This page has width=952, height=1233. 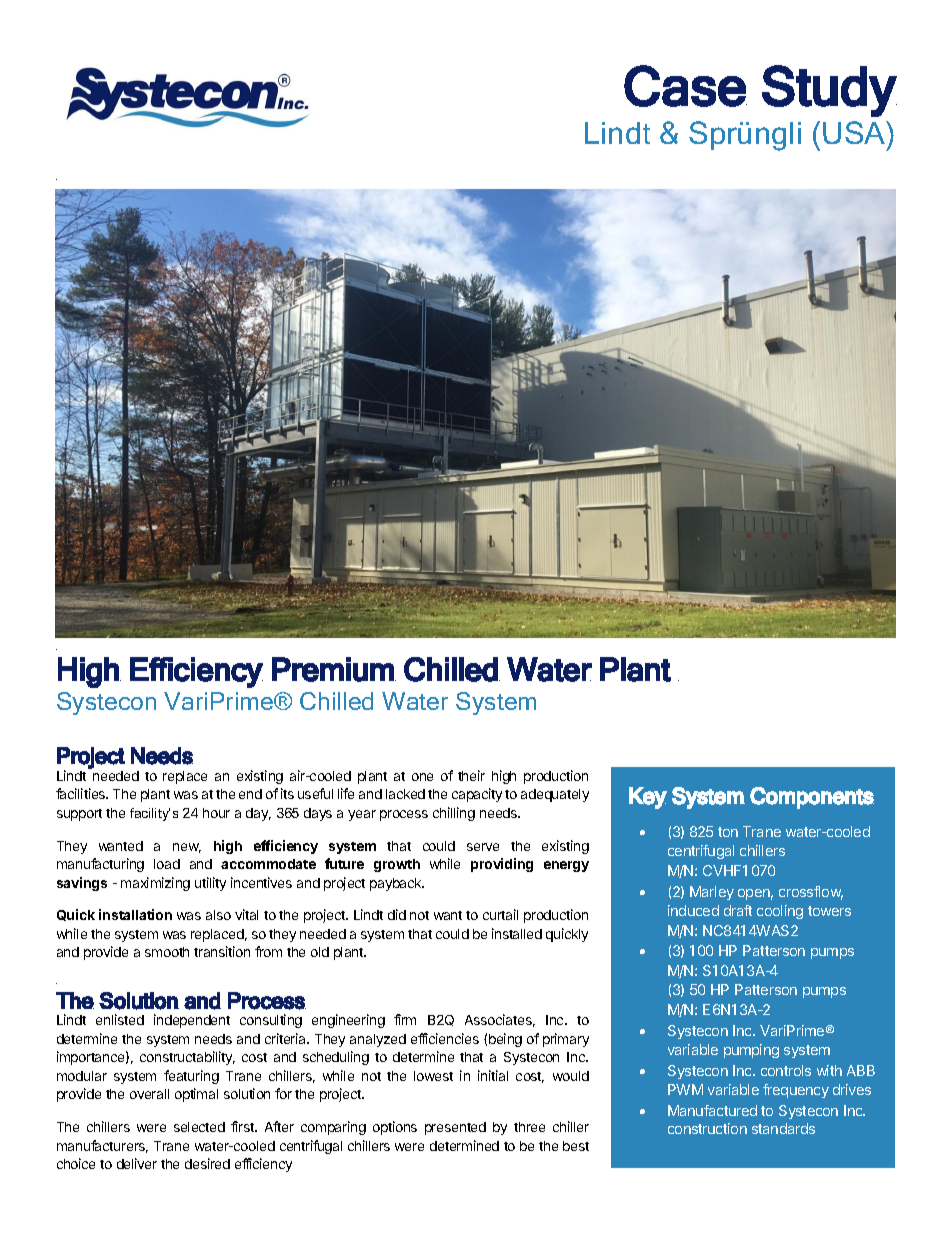 I want to click on USA, so click(x=855, y=132).
